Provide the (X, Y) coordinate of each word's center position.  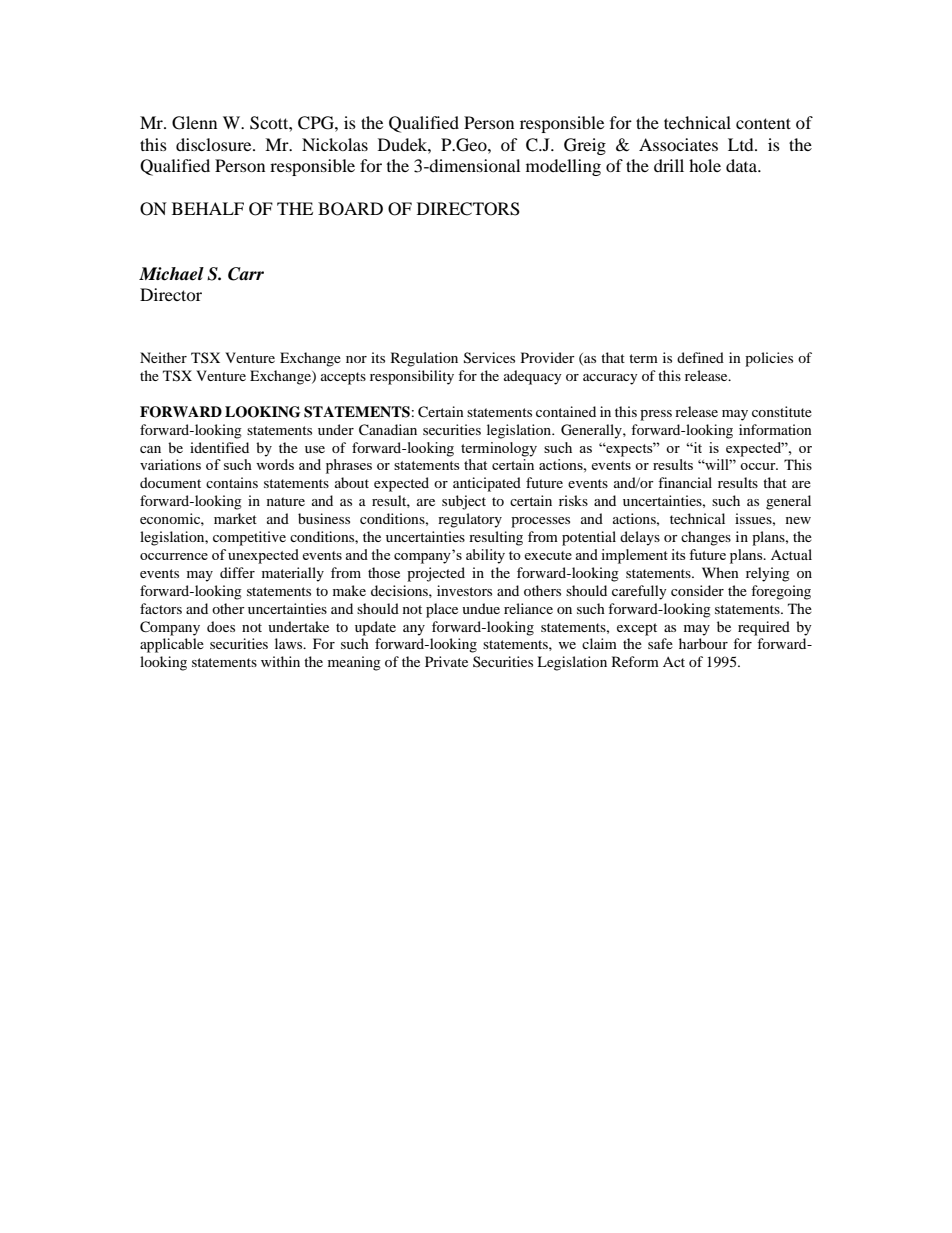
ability (485, 556)
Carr (246, 274)
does (221, 626)
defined (700, 357)
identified (219, 447)
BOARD (350, 209)
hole (705, 165)
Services (489, 358)
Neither (163, 357)
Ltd (742, 144)
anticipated (487, 484)
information (775, 429)
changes (706, 538)
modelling (563, 167)
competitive (249, 538)
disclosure (215, 144)
